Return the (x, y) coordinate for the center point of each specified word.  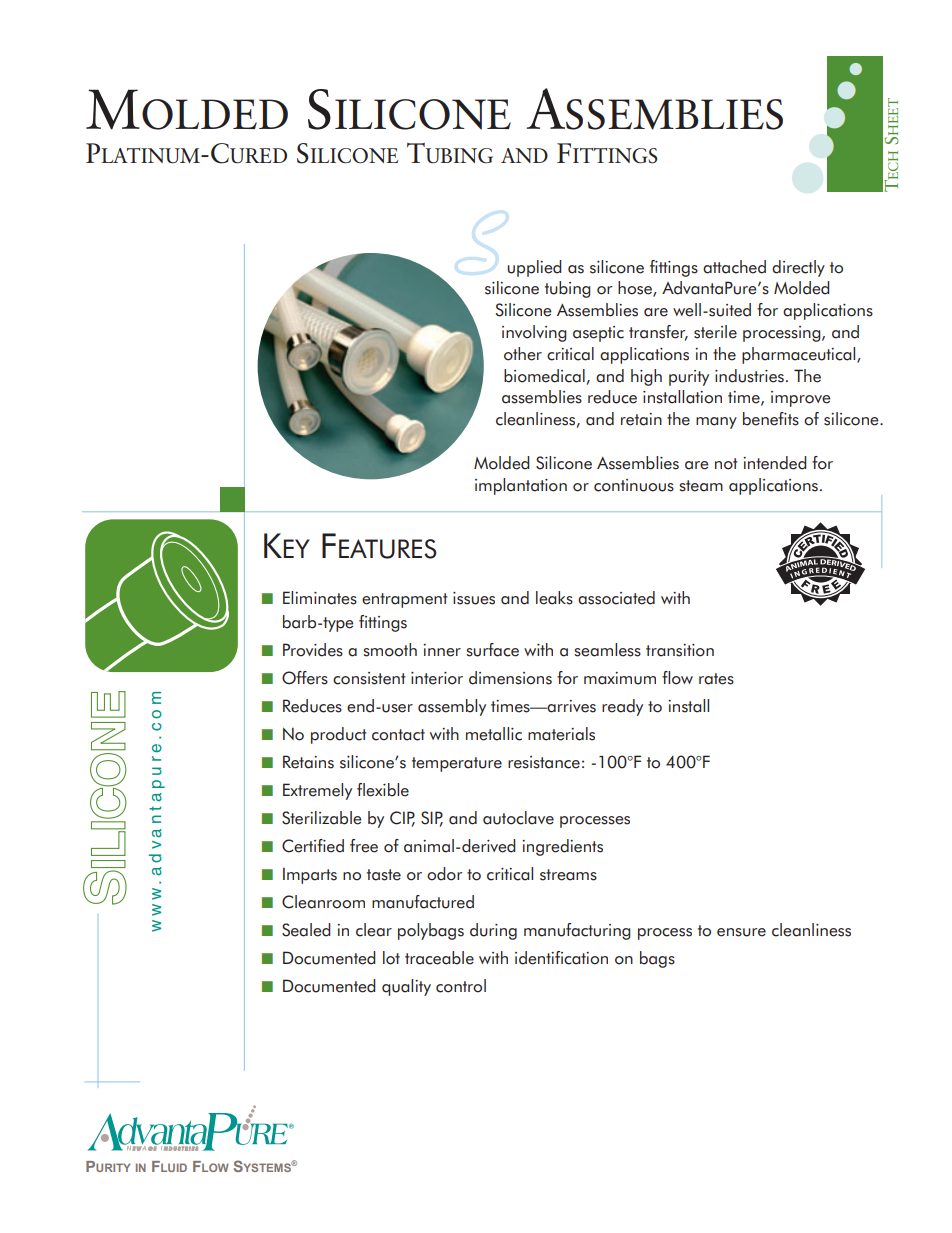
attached (734, 267)
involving (534, 333)
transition (680, 650)
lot (391, 958)
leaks (554, 598)
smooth (390, 650)
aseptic (598, 334)
